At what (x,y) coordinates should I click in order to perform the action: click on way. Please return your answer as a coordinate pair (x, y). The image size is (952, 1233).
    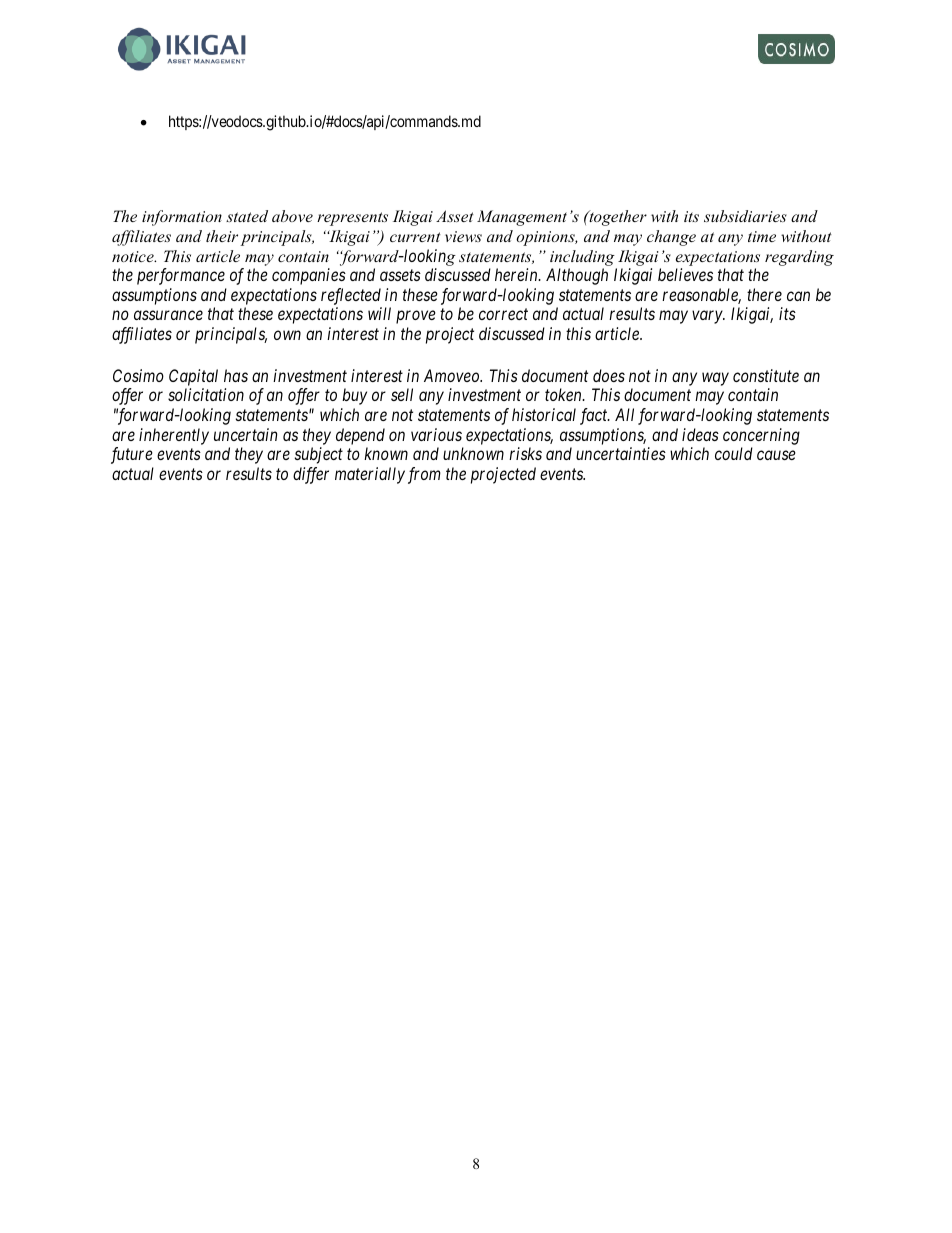
    Looking at the image, I should click on (715, 379).
